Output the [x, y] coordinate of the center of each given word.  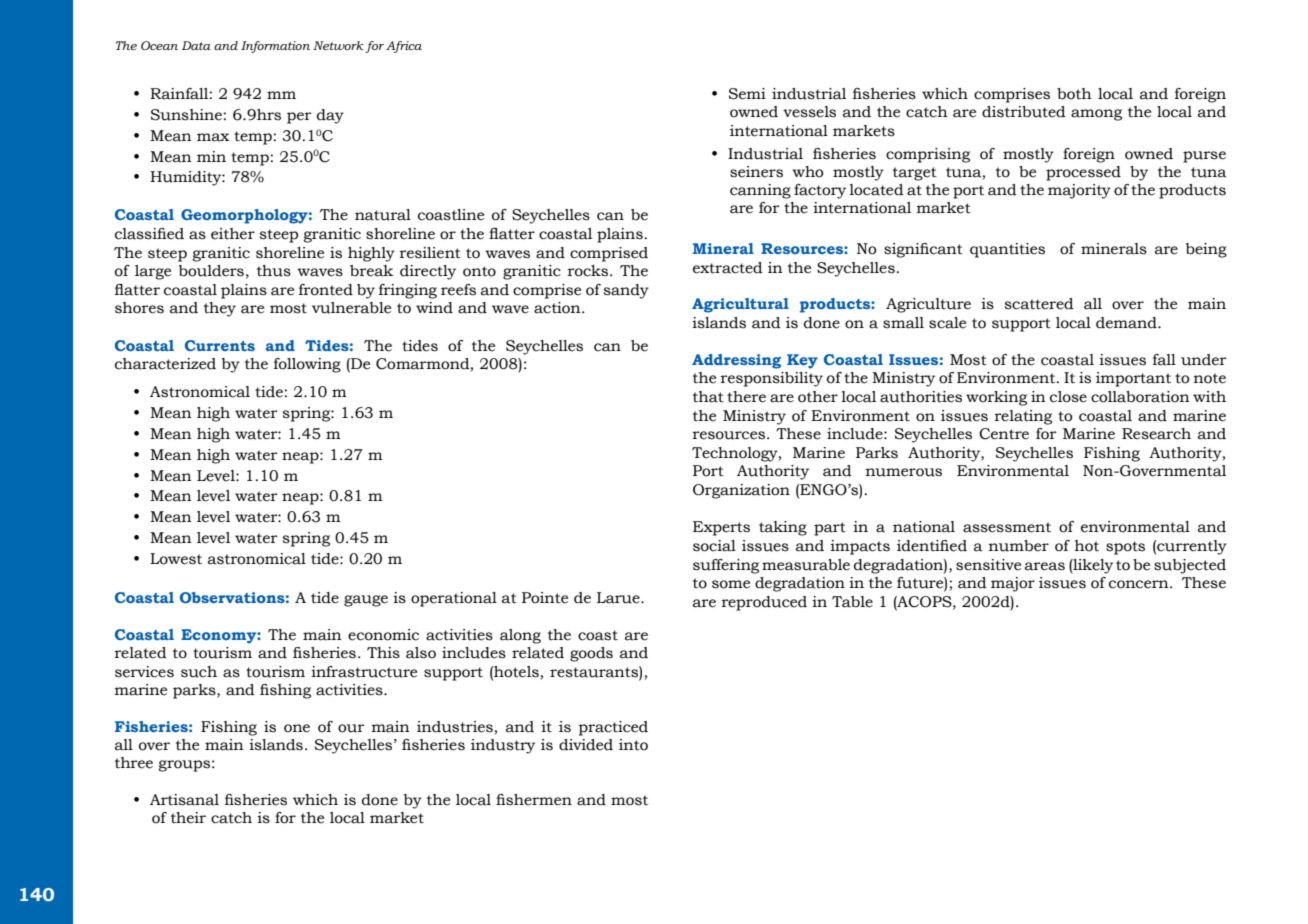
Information [275, 47]
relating [1023, 417]
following [307, 365]
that [708, 397]
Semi [747, 94]
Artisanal [184, 800]
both [1074, 94]
